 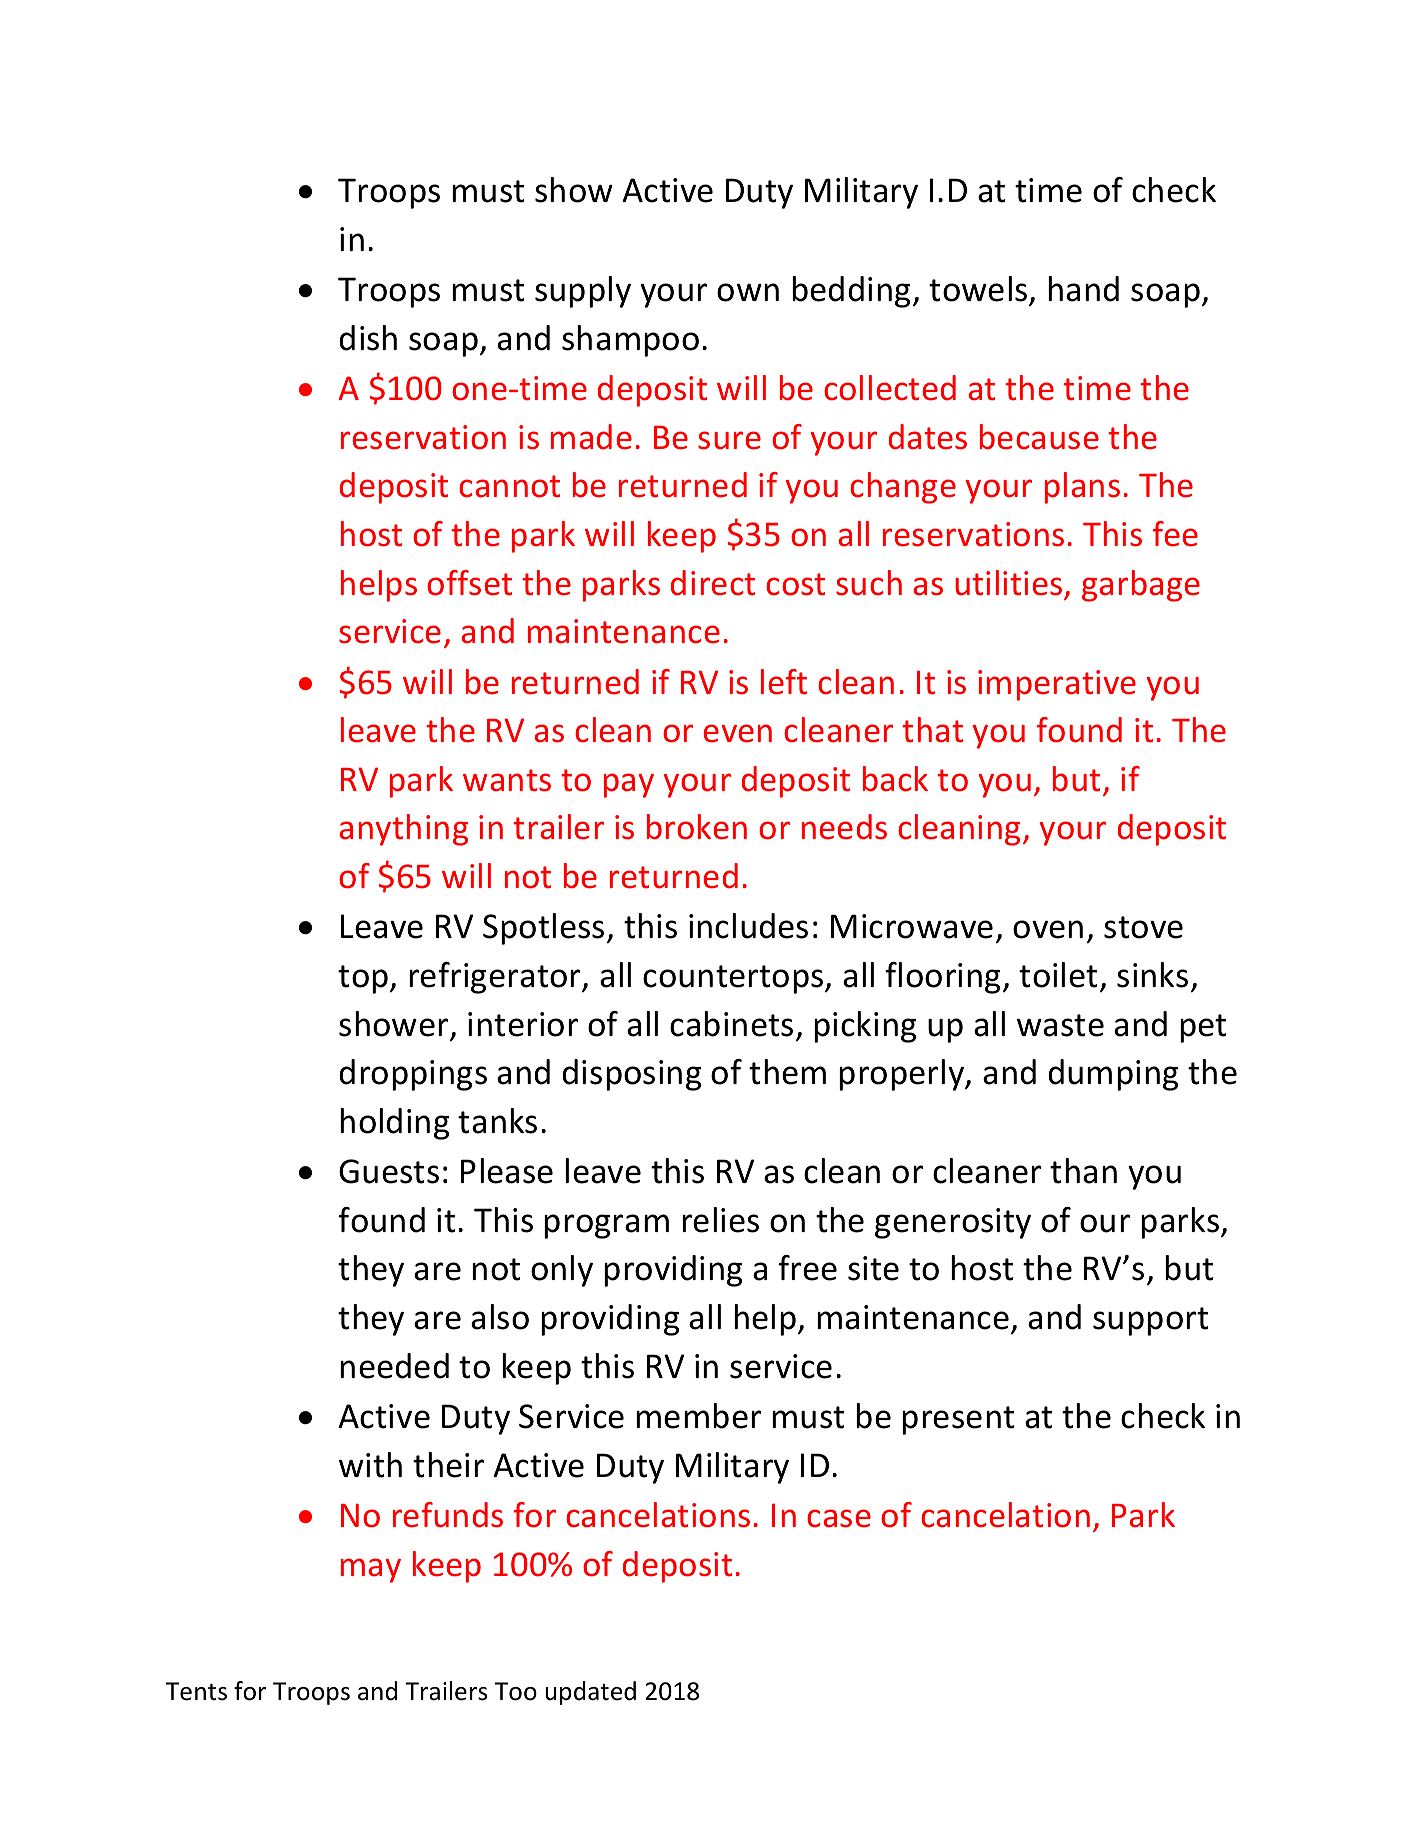 I want to click on imperative, so click(x=1057, y=685).
